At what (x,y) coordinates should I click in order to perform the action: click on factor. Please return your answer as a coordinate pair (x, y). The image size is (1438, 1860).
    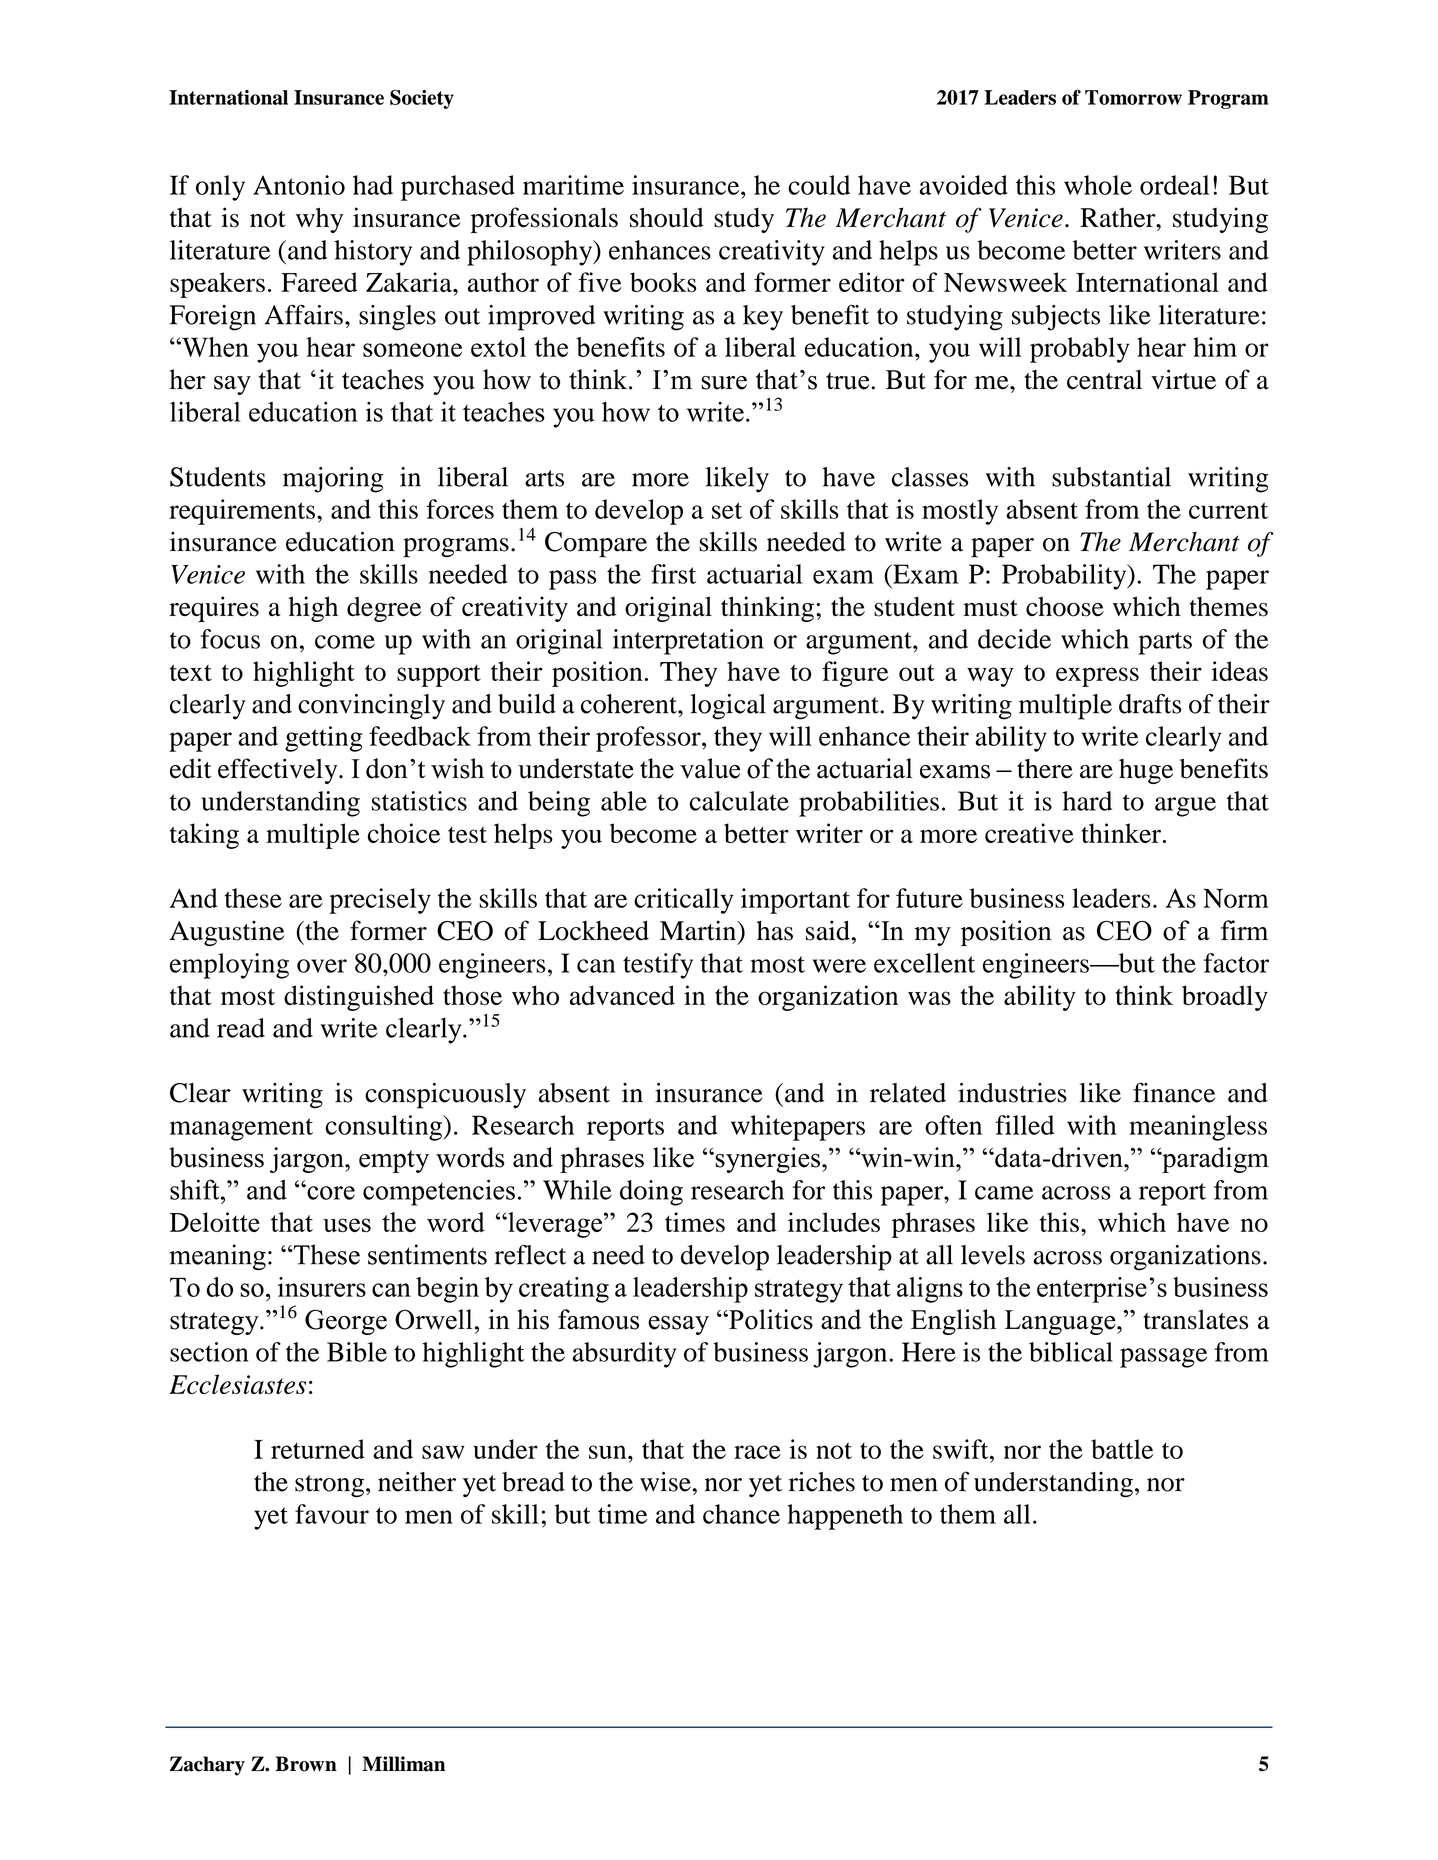
    Looking at the image, I should click on (1236, 963).
